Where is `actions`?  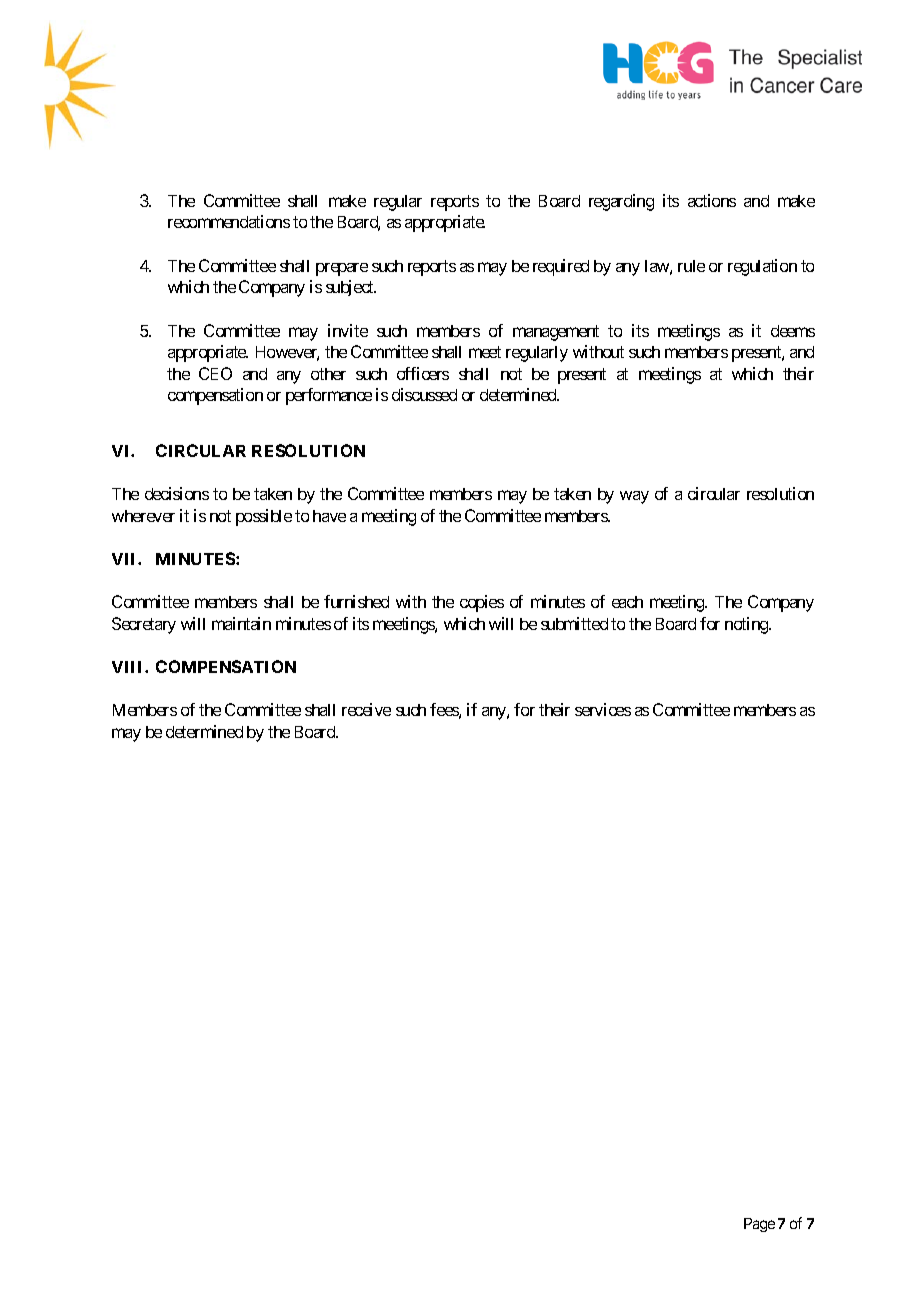 actions is located at coordinates (712, 200).
